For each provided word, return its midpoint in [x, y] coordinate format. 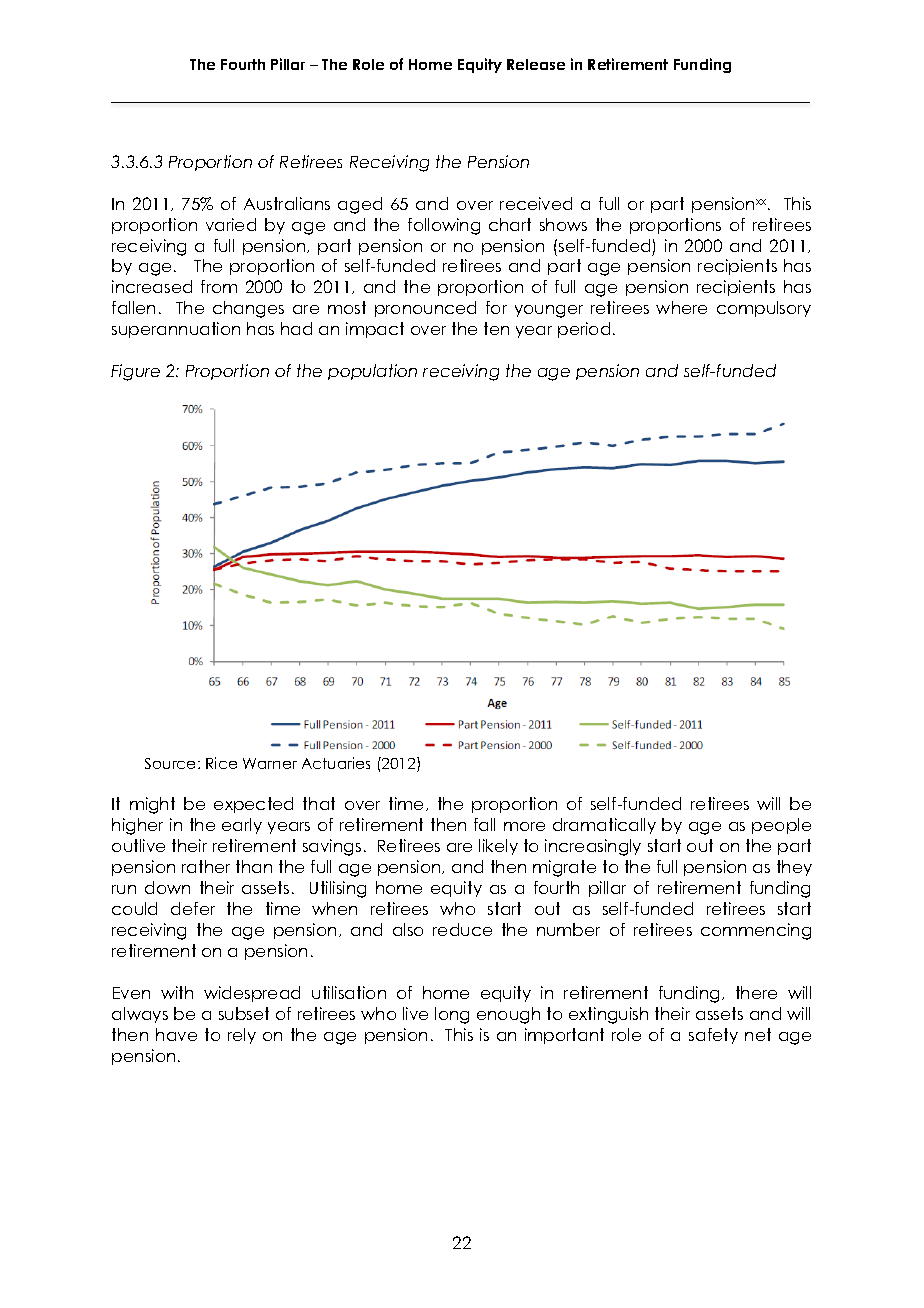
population [372, 372]
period [584, 330]
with [177, 992]
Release [536, 64]
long [452, 1015]
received [536, 203]
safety [713, 1036]
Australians [287, 203]
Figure [135, 372]
